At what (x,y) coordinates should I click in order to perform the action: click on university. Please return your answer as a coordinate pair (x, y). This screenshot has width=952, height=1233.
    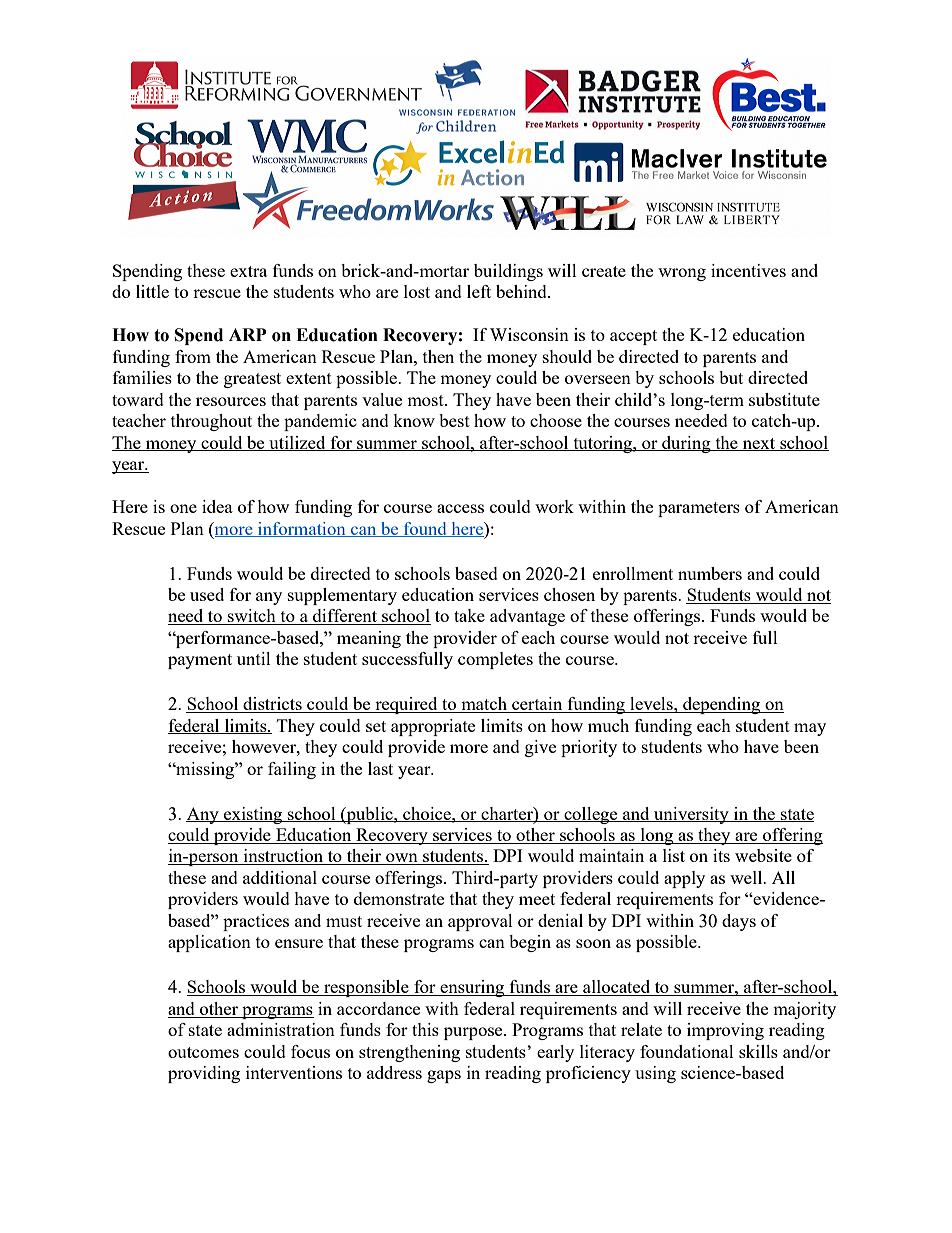
    Looking at the image, I should click on (691, 815).
